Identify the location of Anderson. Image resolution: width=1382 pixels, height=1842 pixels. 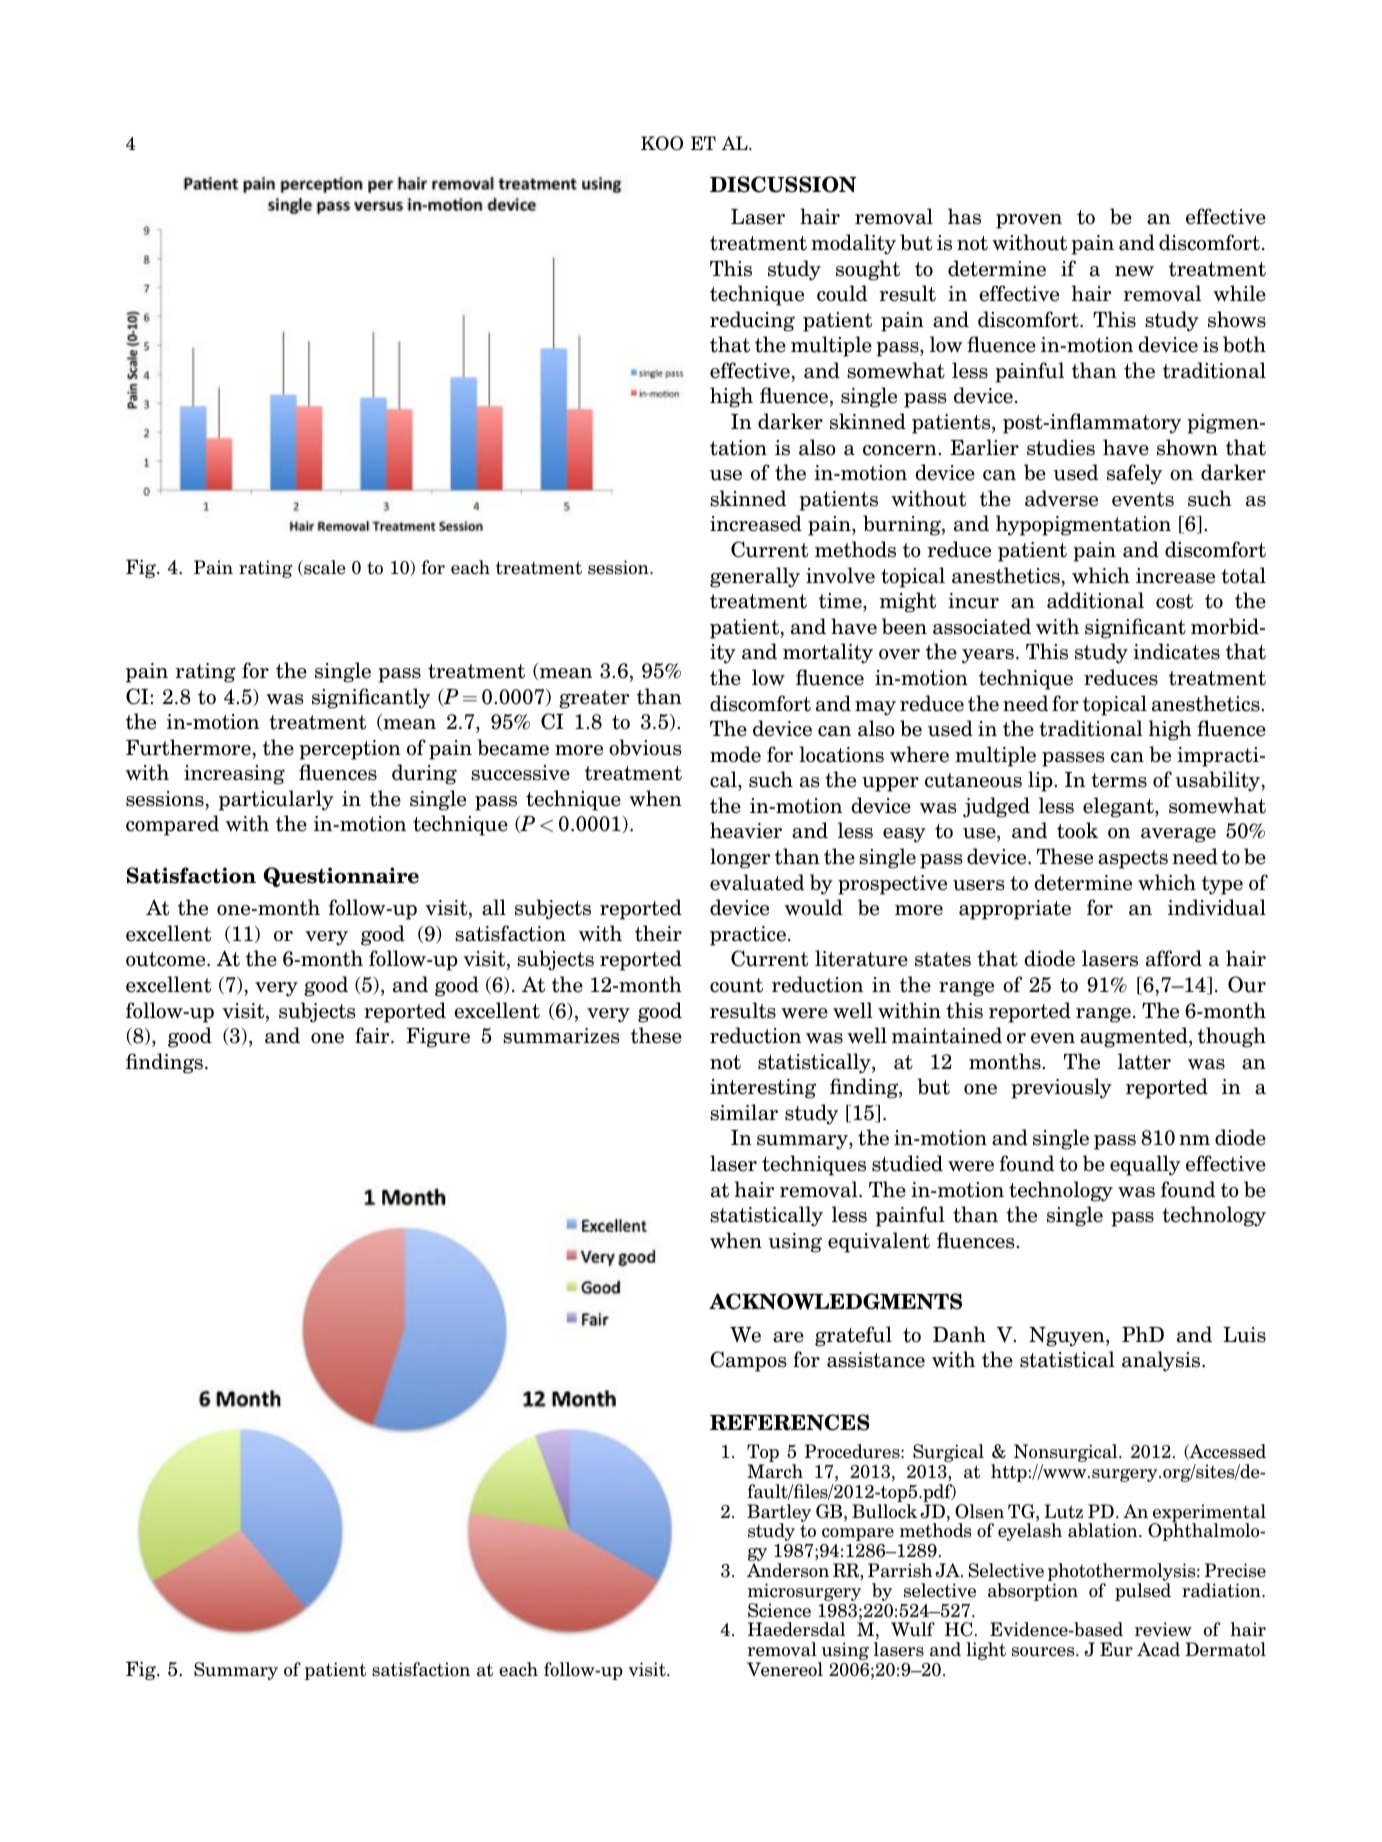
(788, 1570).
